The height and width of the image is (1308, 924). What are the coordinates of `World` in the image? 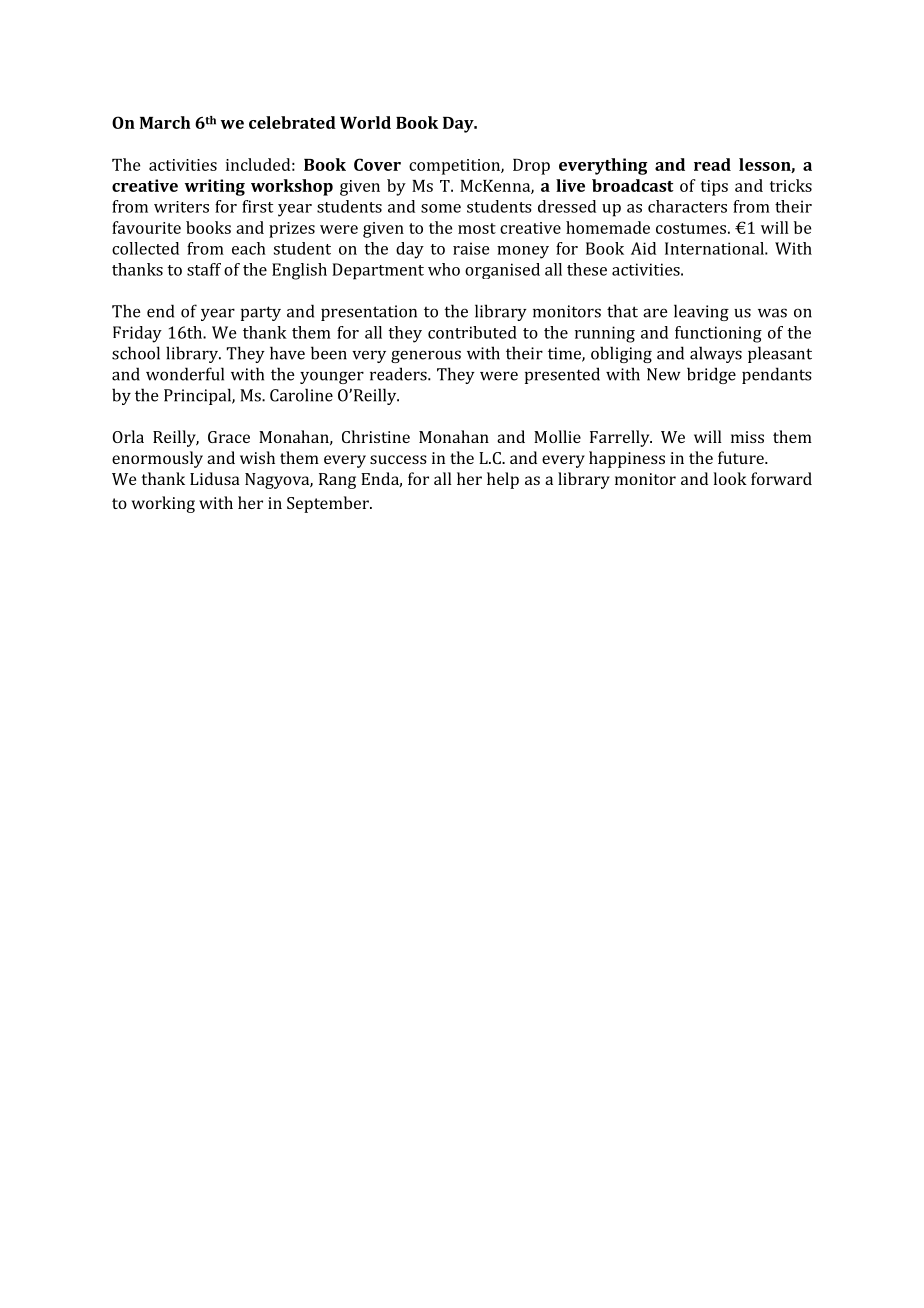 It's located at (365, 122).
